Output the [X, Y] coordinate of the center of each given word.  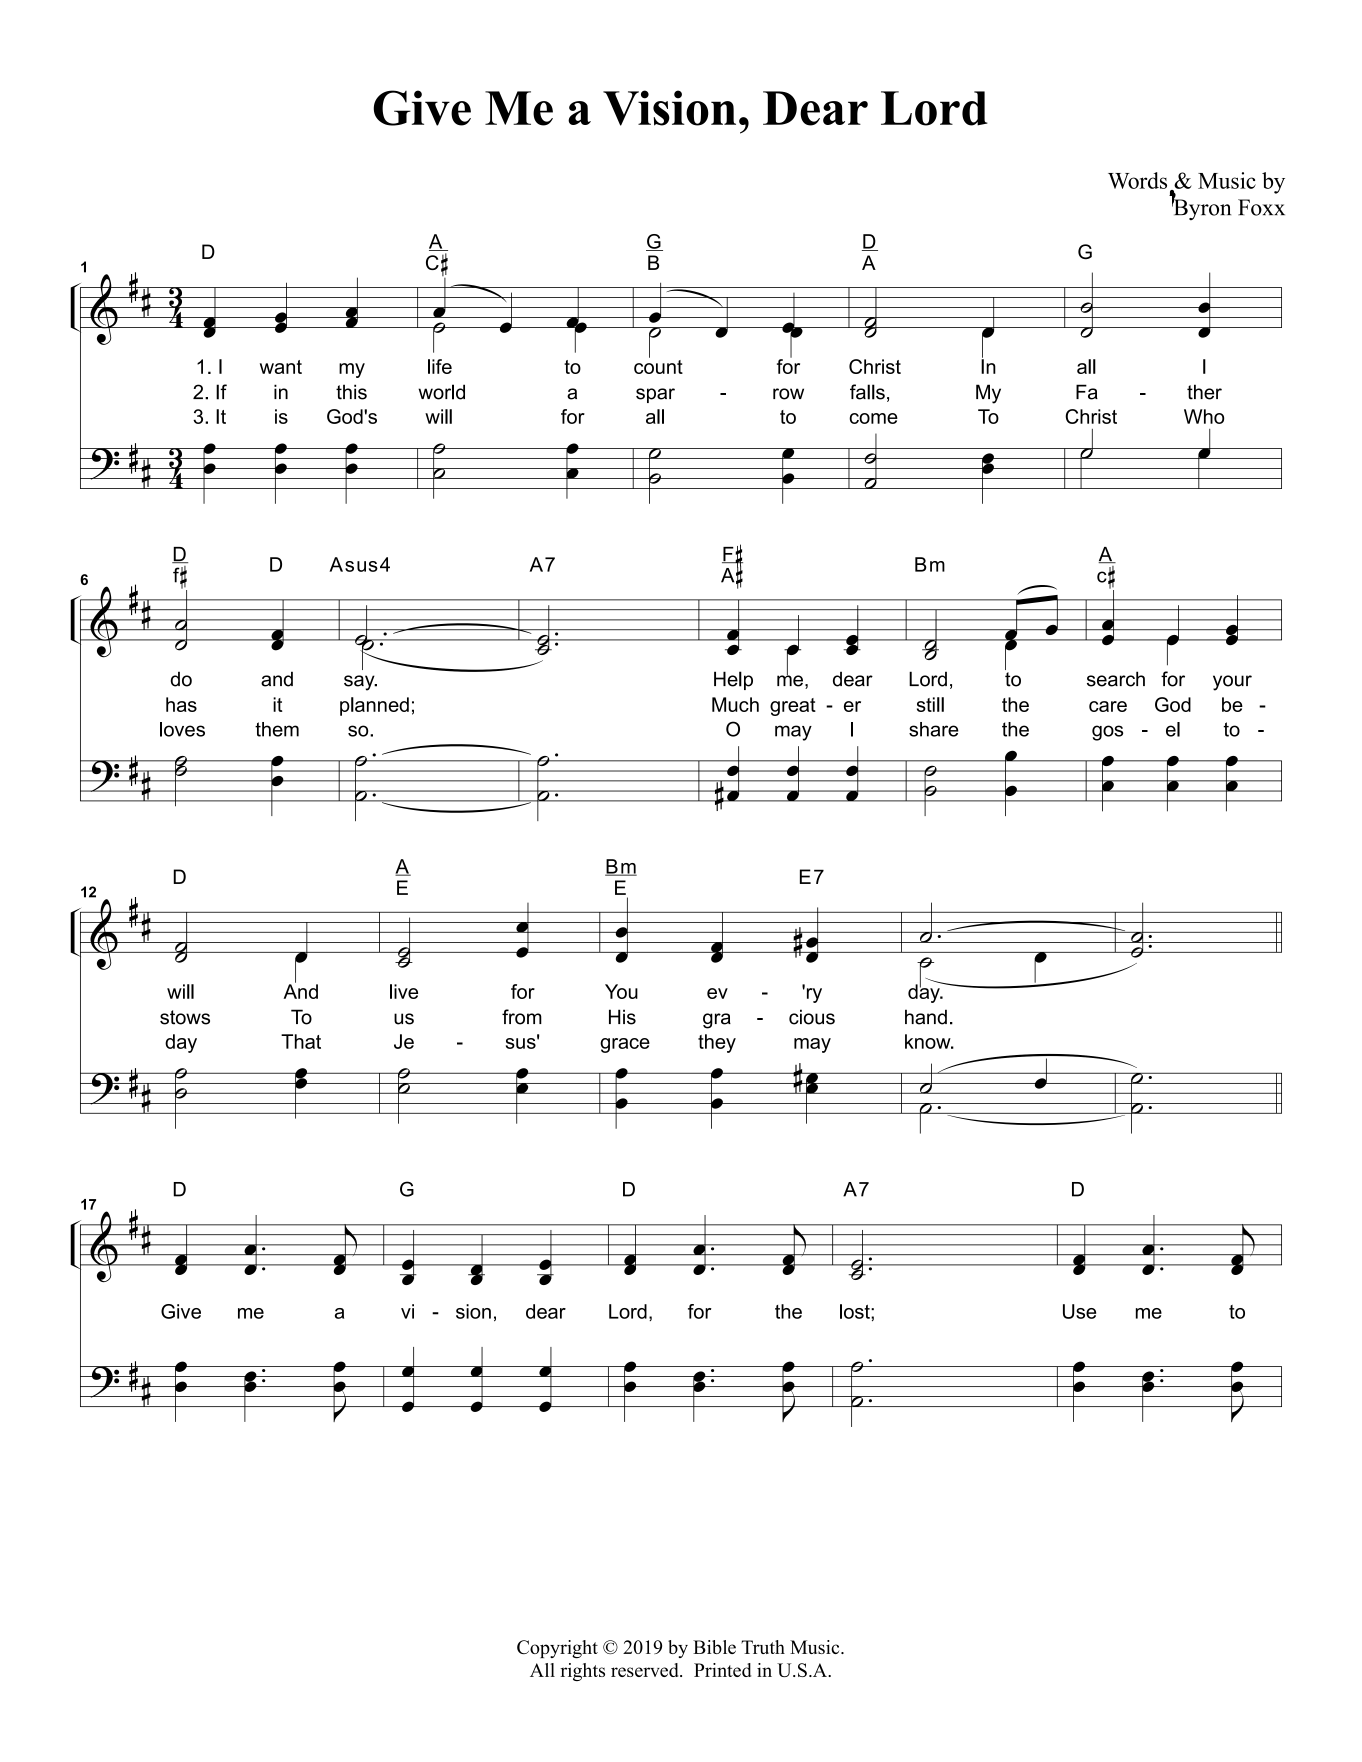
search [1116, 679]
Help [733, 680]
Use [1079, 1311]
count [658, 365]
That [301, 1041]
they [717, 1043]
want [281, 367]
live [404, 991]
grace [625, 1045]
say [360, 683]
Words [1137, 180]
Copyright [557, 1649]
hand [926, 1017]
